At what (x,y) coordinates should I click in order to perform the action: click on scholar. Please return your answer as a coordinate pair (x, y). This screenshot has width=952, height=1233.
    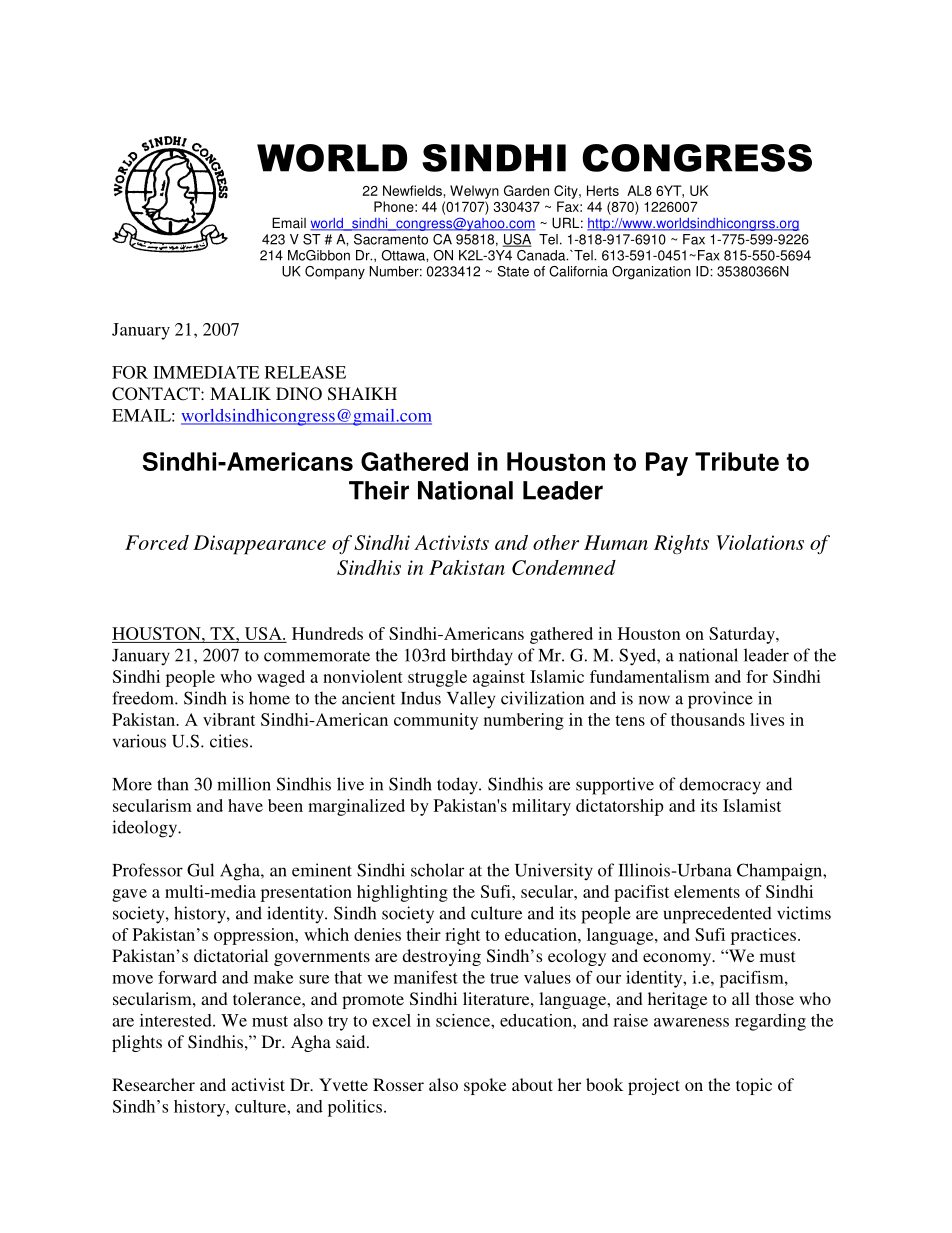
    Looking at the image, I should click on (437, 870).
